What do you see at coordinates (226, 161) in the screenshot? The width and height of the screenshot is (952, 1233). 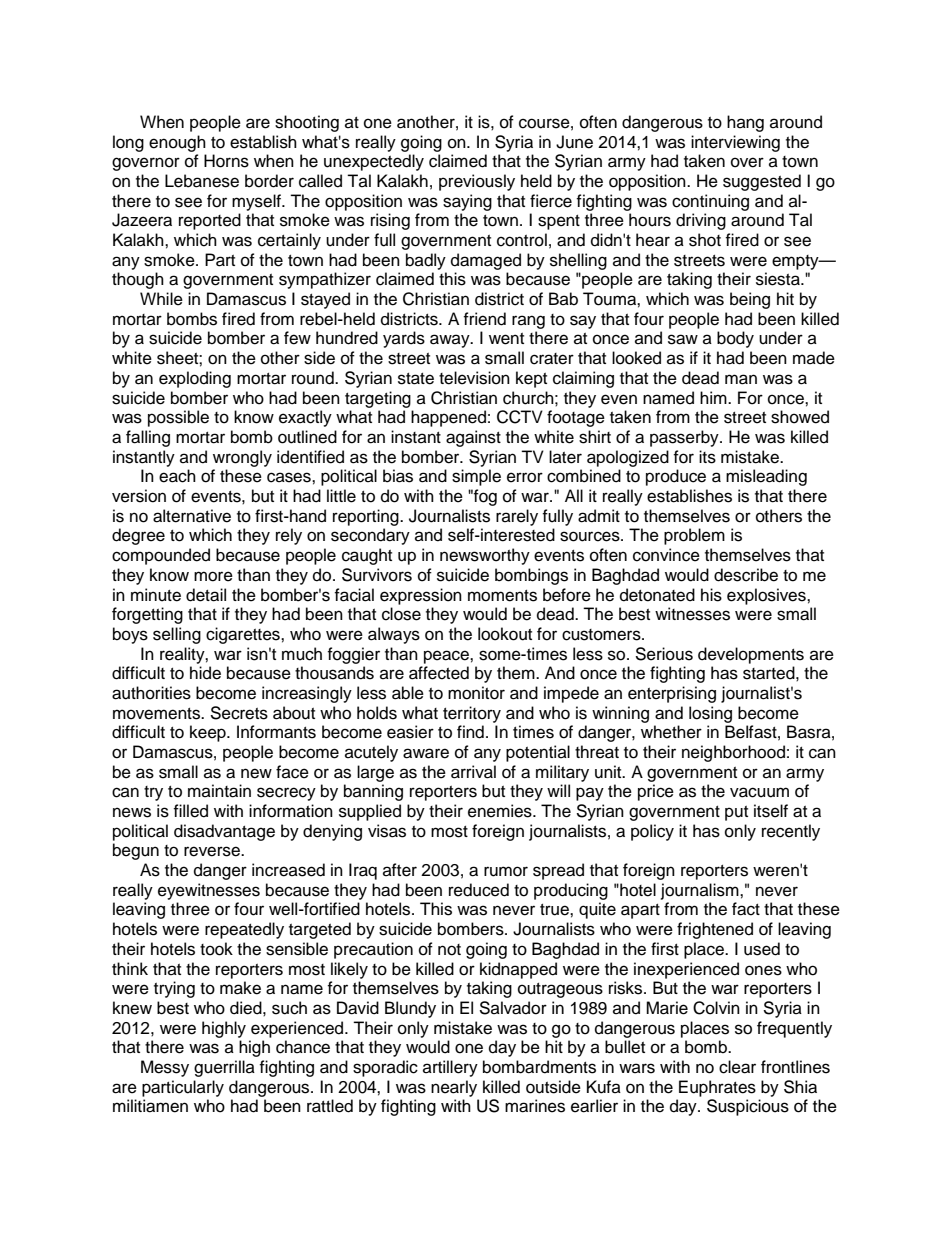 I see `Horns` at bounding box center [226, 161].
